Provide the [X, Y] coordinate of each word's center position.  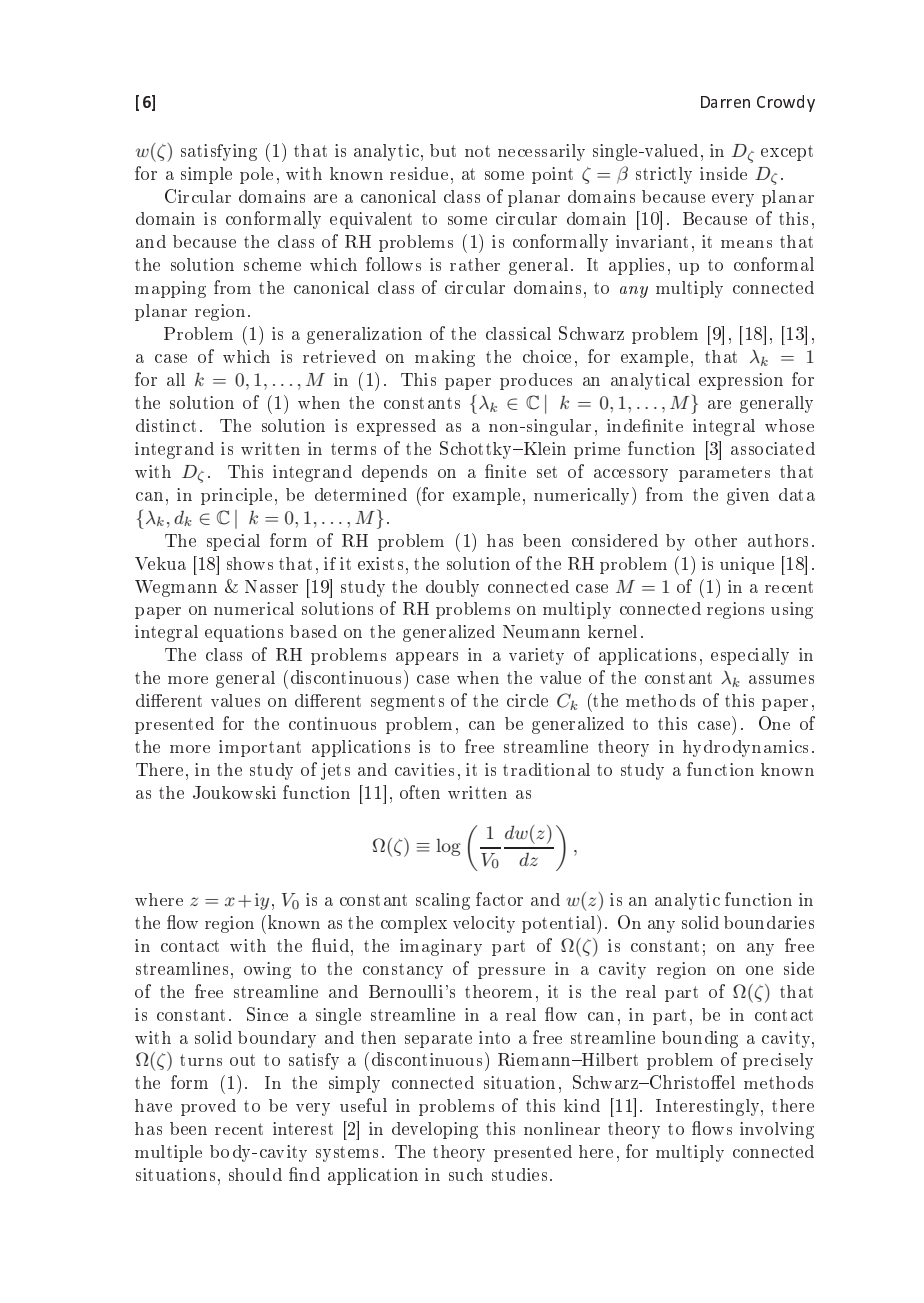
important [260, 748]
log [448, 847]
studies [519, 1174]
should [255, 1174]
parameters [724, 474]
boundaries [769, 922]
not [477, 151]
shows [250, 563]
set [547, 472]
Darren [725, 102]
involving [777, 1130]
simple [206, 175]
